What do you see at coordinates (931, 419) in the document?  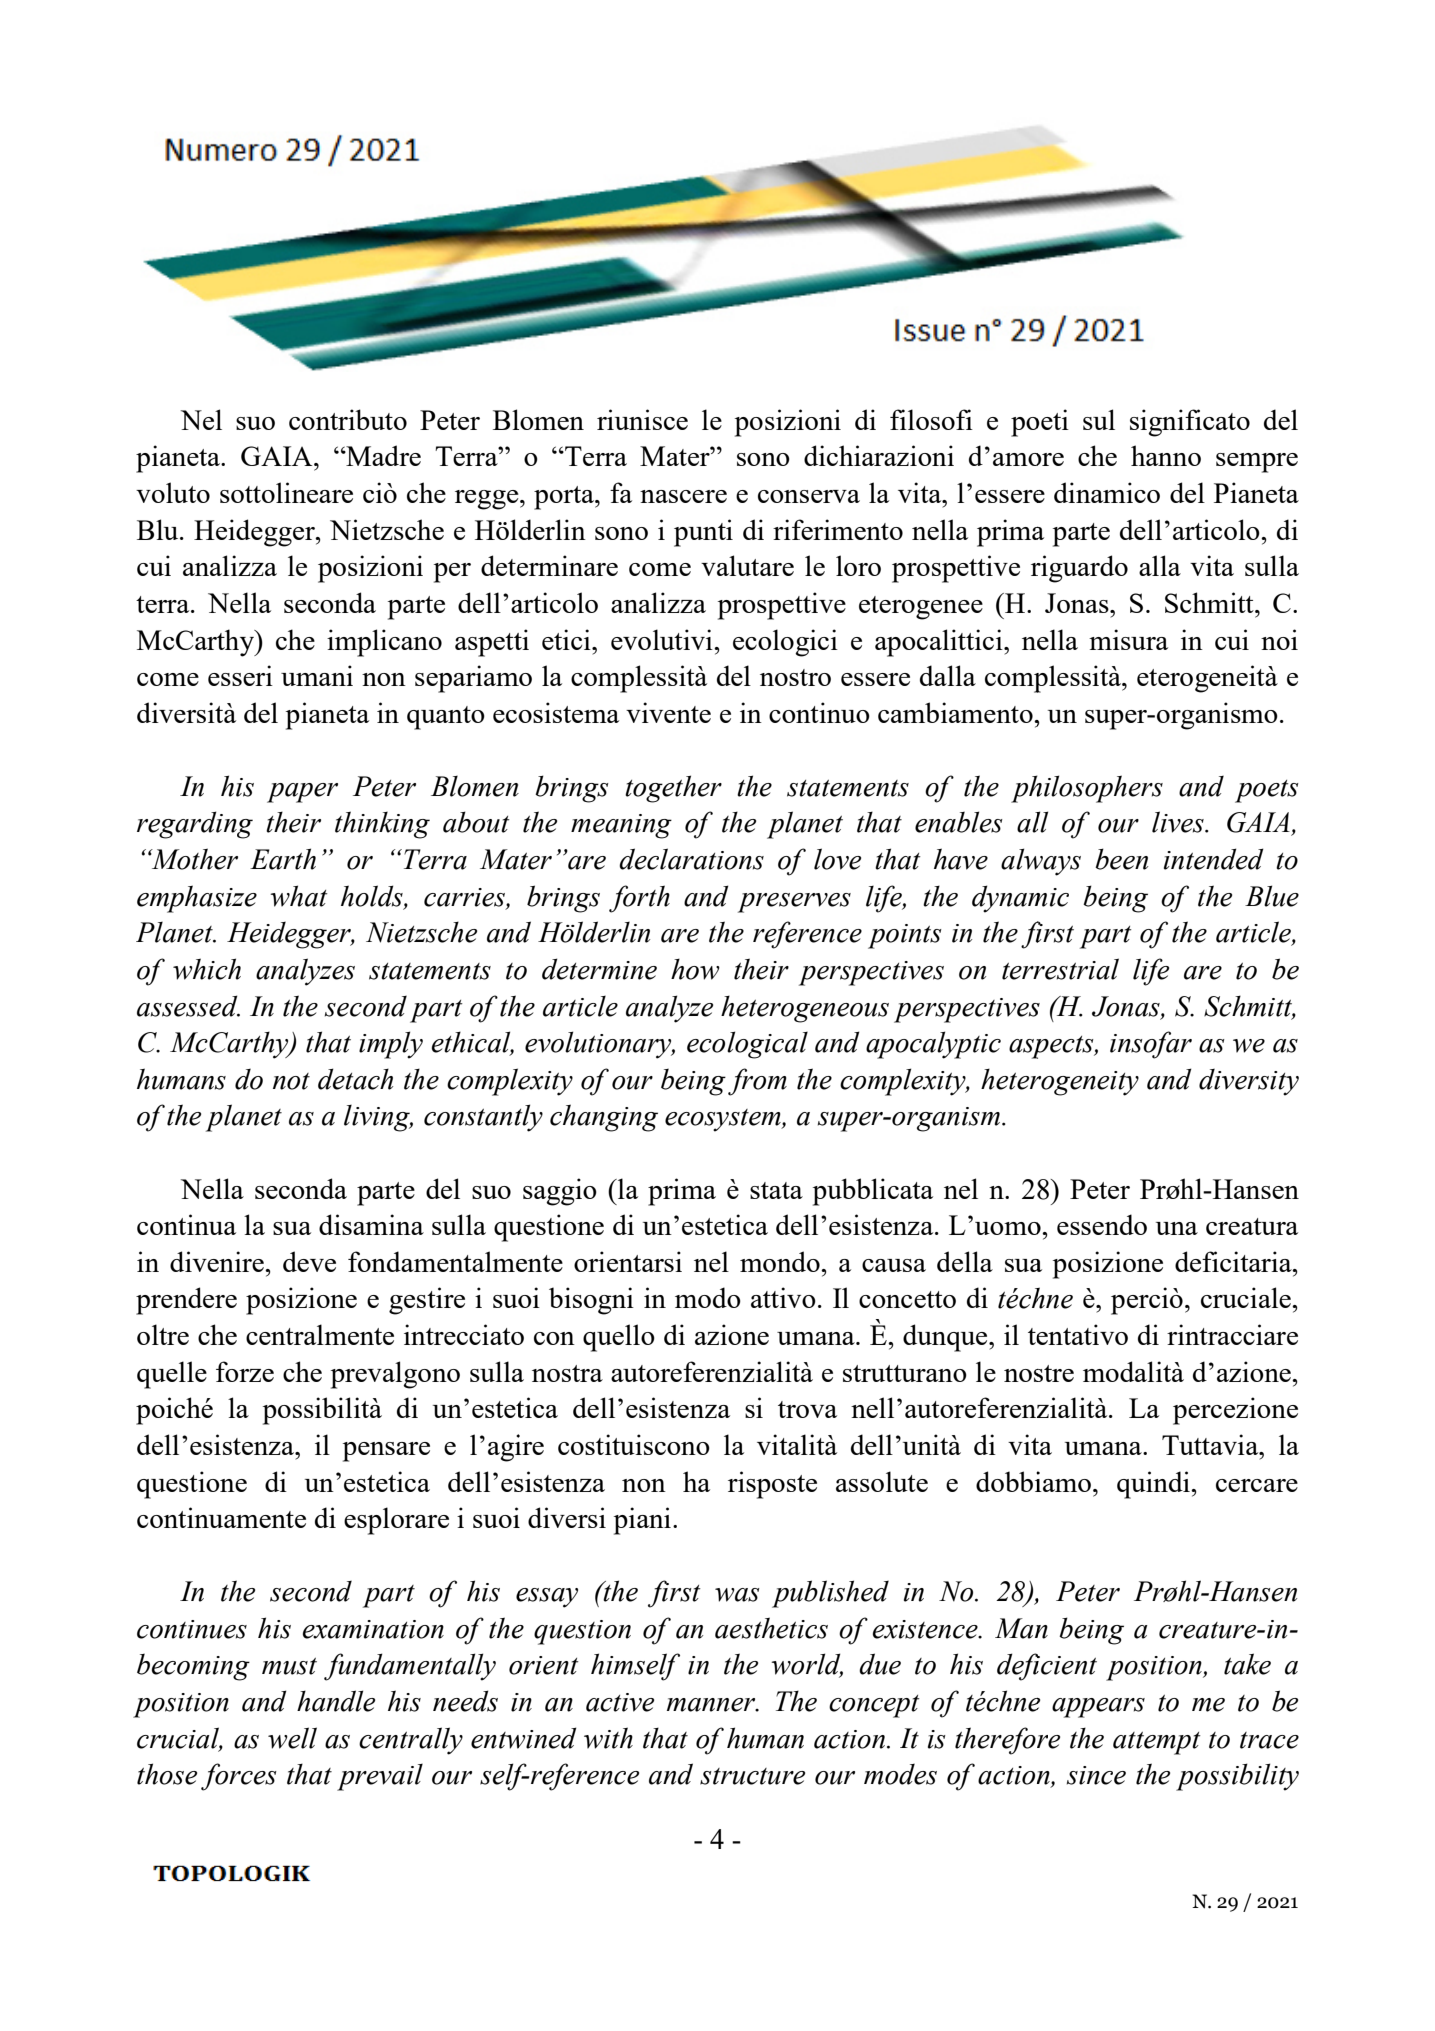 I see `filosofi` at bounding box center [931, 419].
